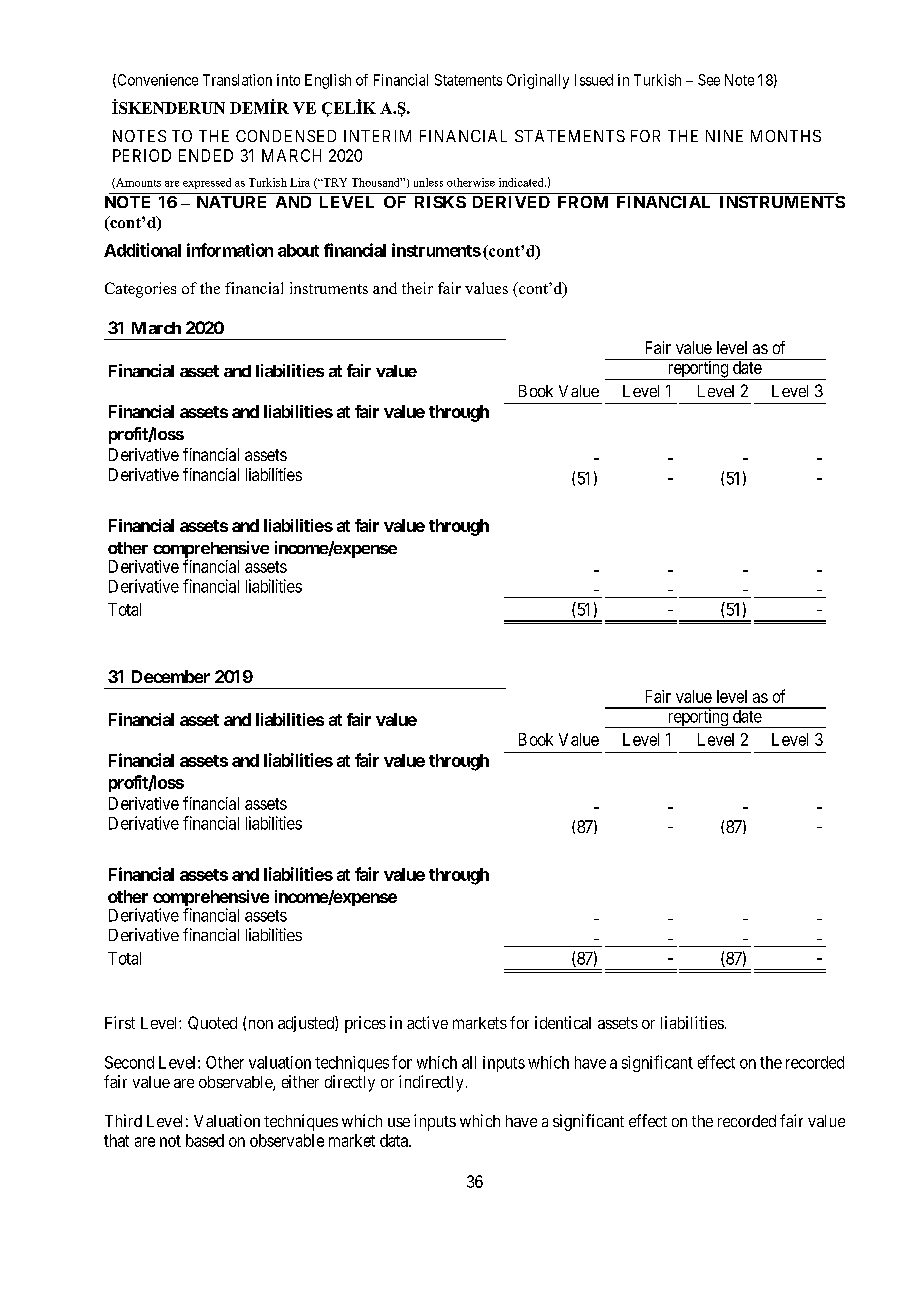 The image size is (924, 1308). I want to click on their, so click(417, 288).
